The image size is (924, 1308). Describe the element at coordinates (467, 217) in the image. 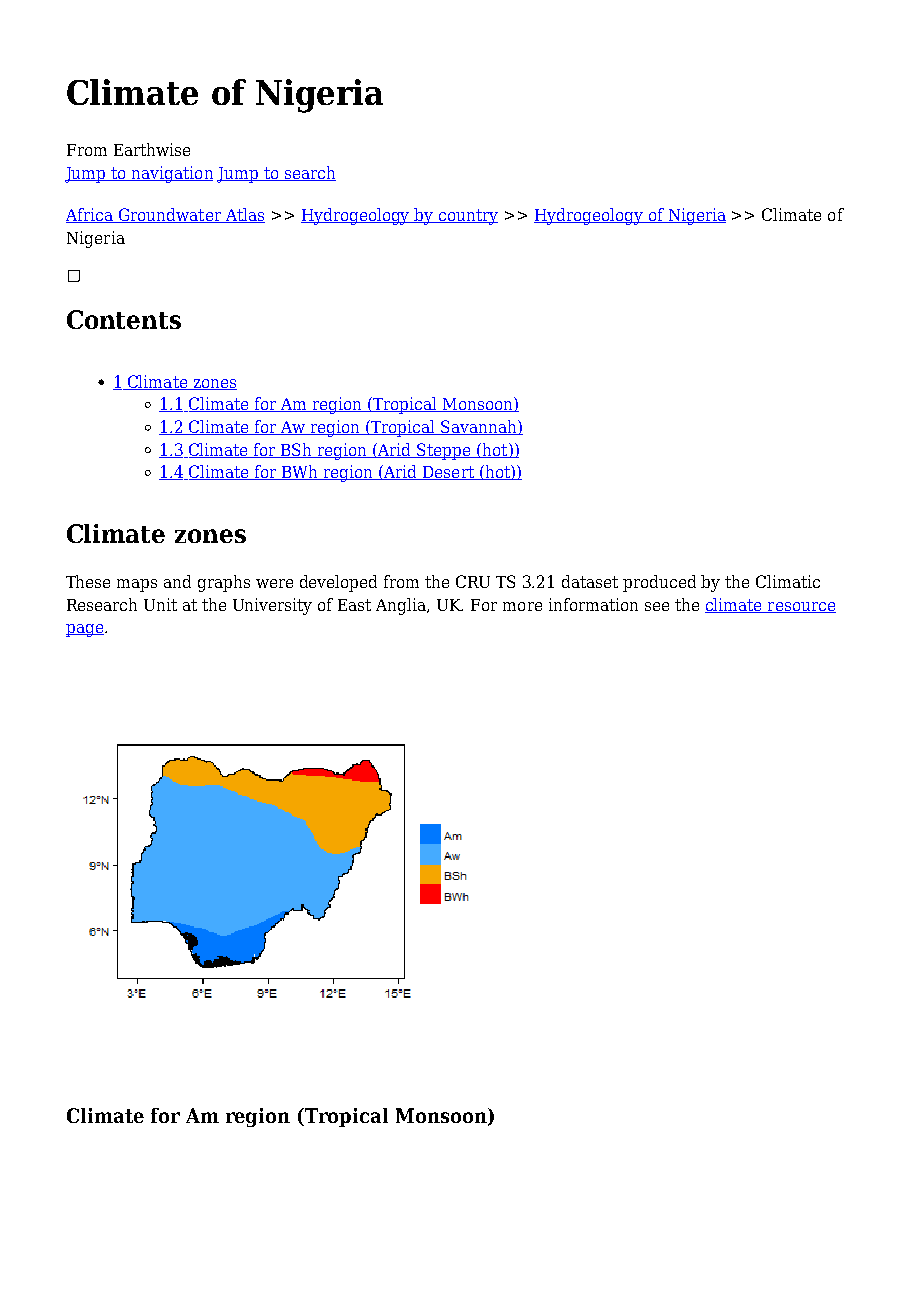

I see `country` at that location.
